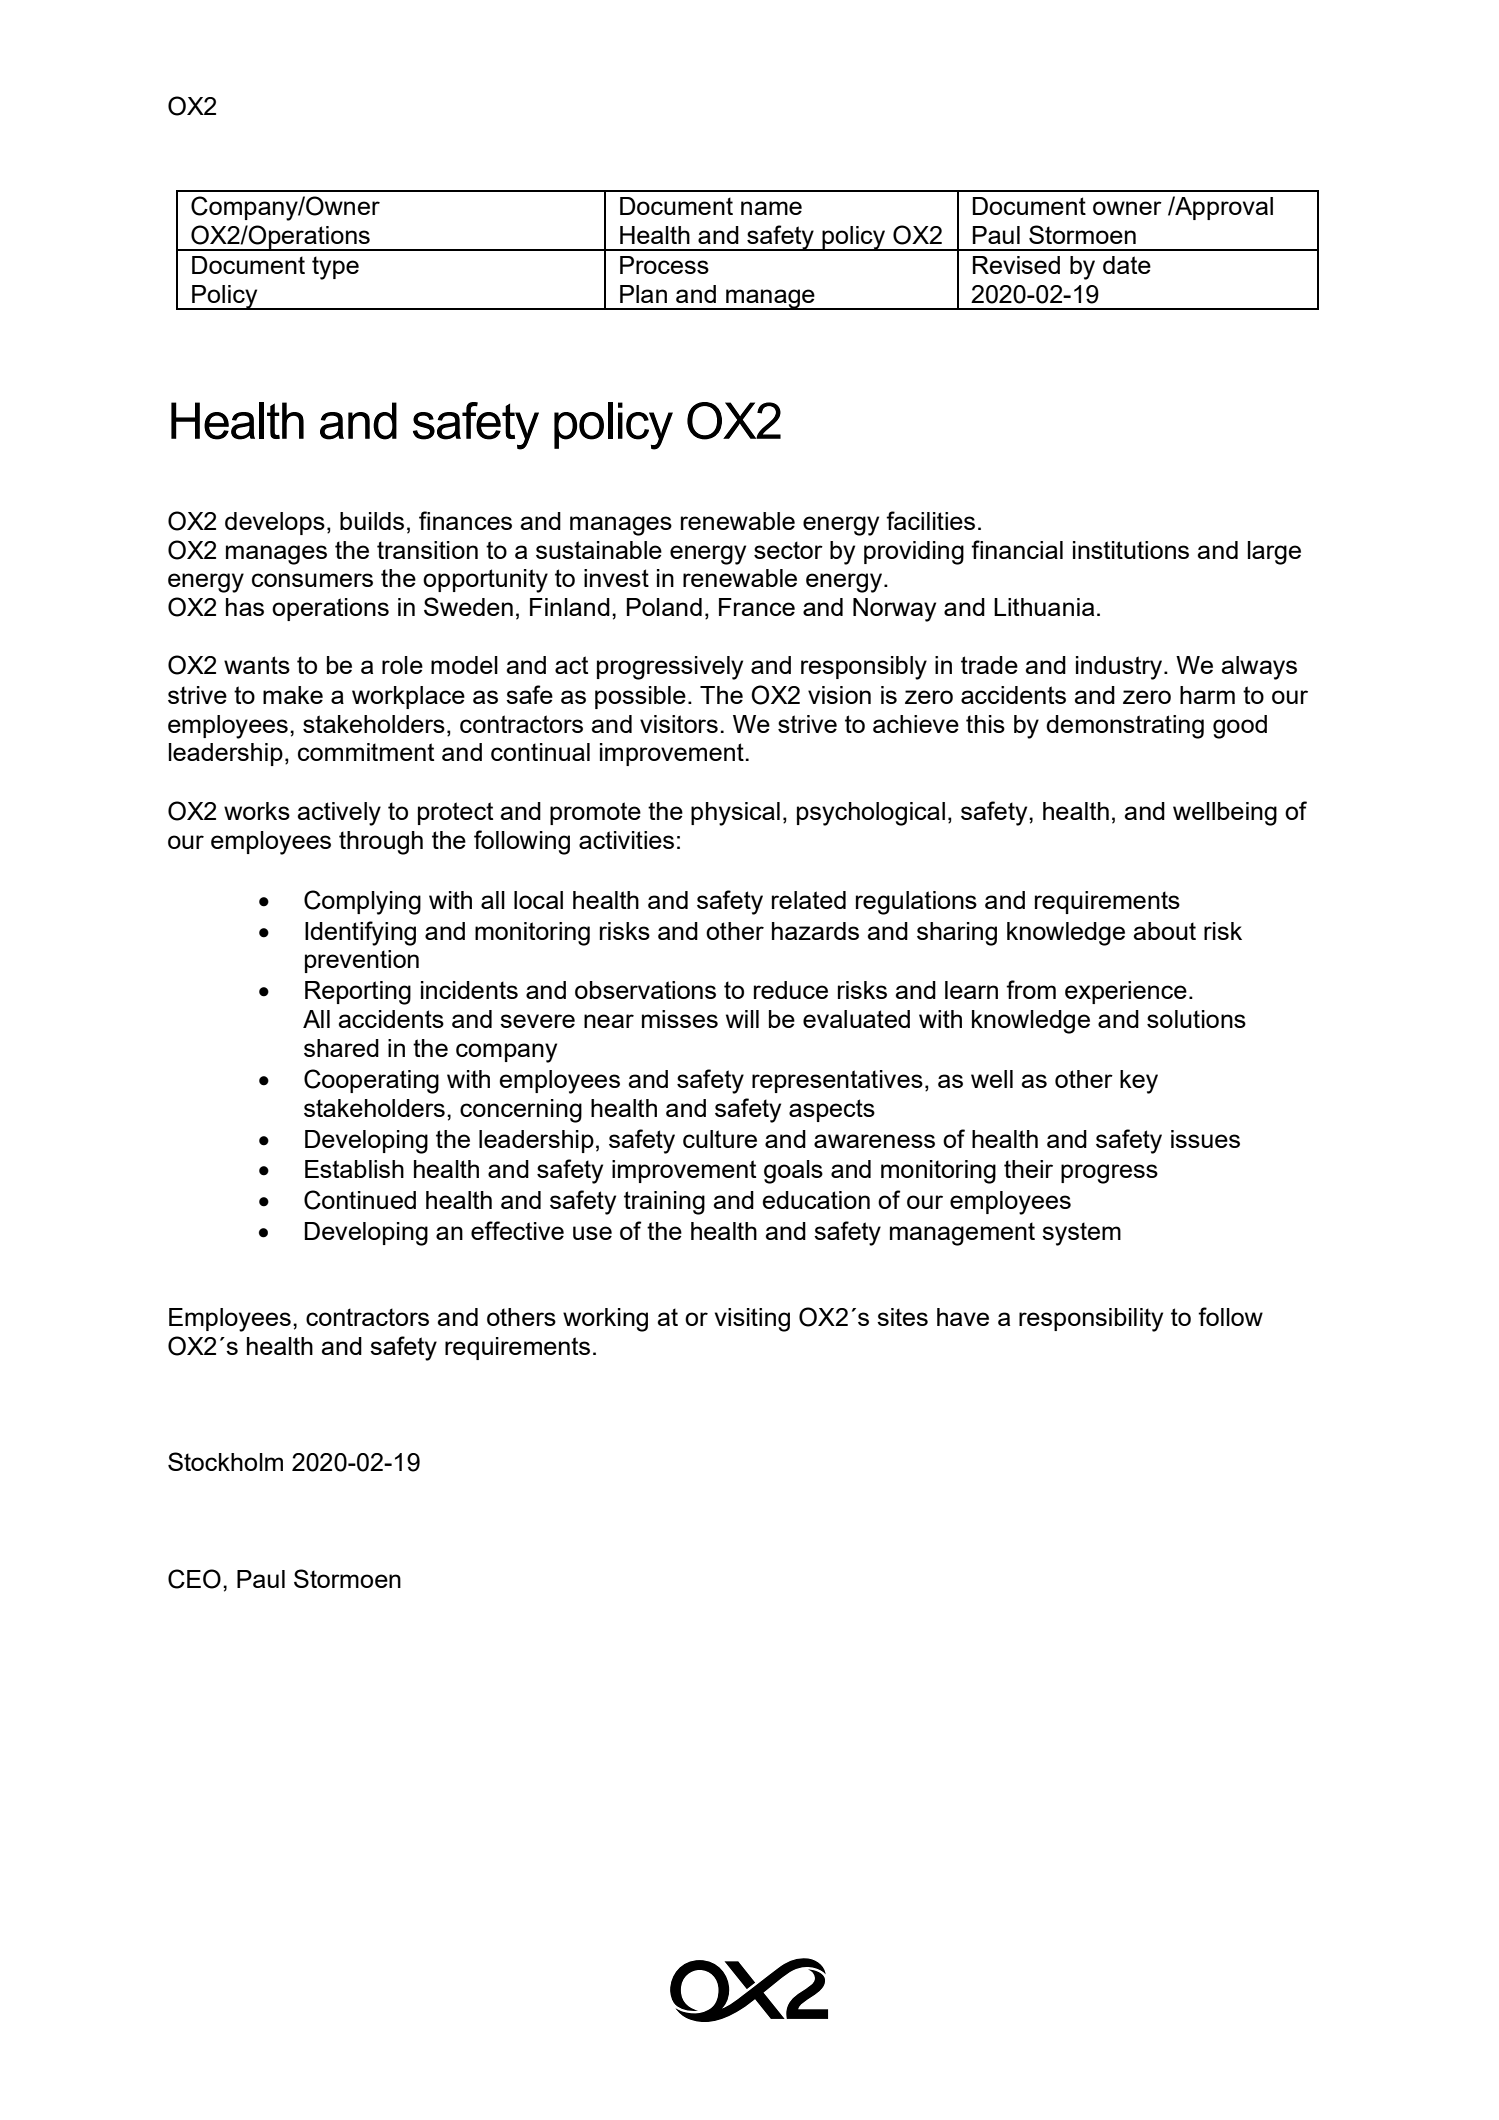 This screenshot has height=2120, width=1499. What do you see at coordinates (1139, 1082) in the screenshot?
I see `key` at bounding box center [1139, 1082].
